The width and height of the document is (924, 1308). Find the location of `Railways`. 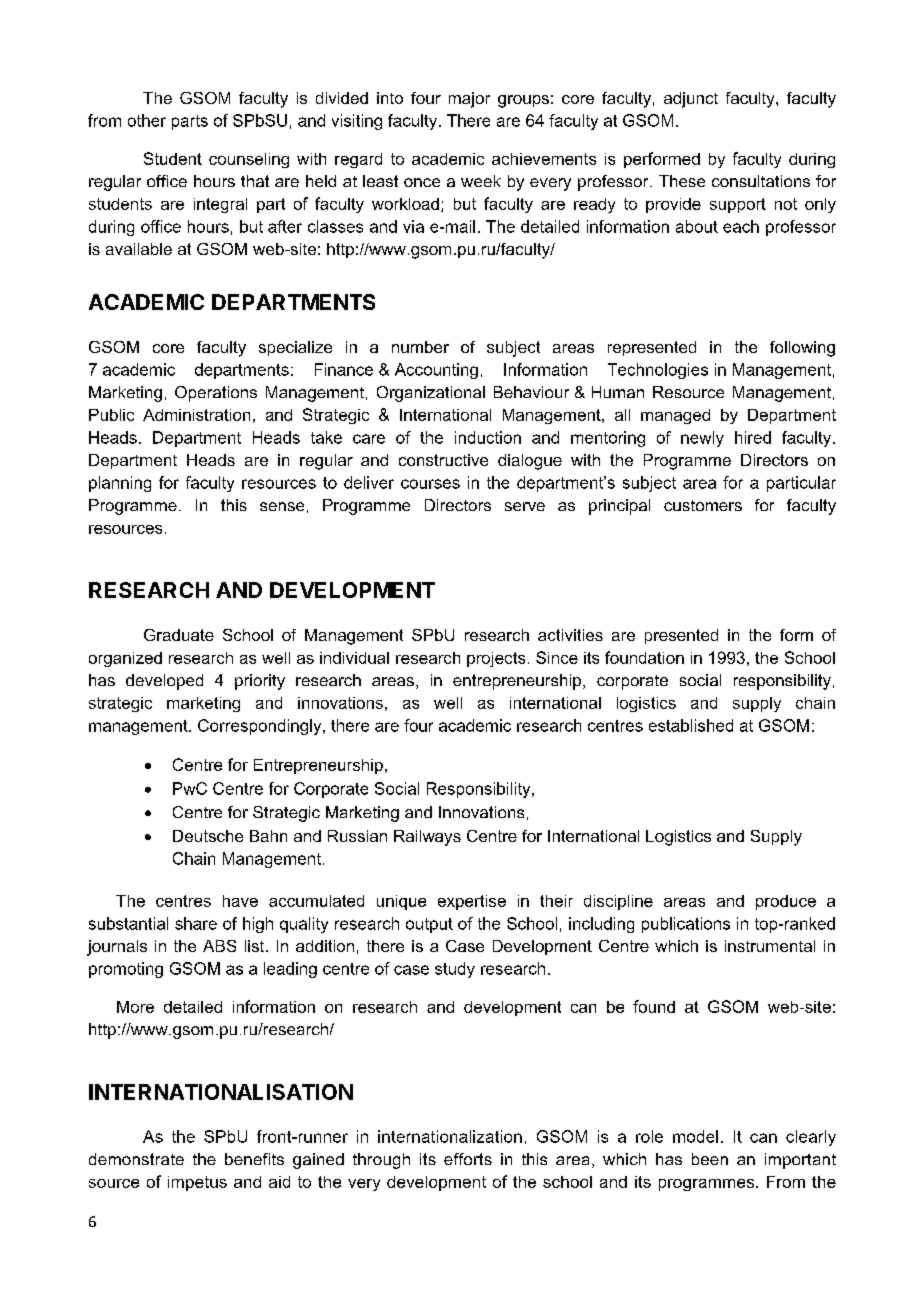

Railways is located at coordinates (427, 838).
